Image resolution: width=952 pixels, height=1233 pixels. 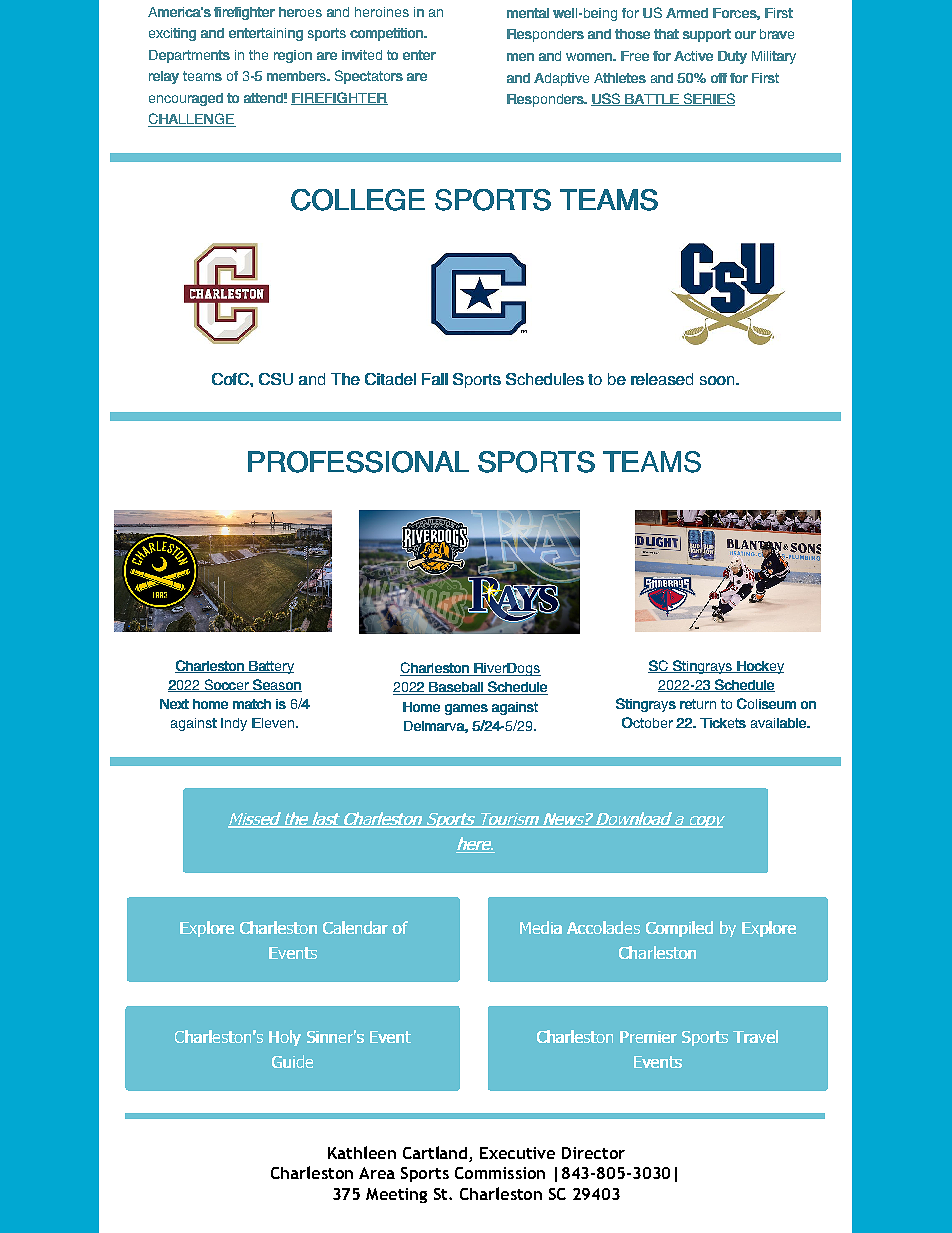 I want to click on support, so click(x=707, y=35).
